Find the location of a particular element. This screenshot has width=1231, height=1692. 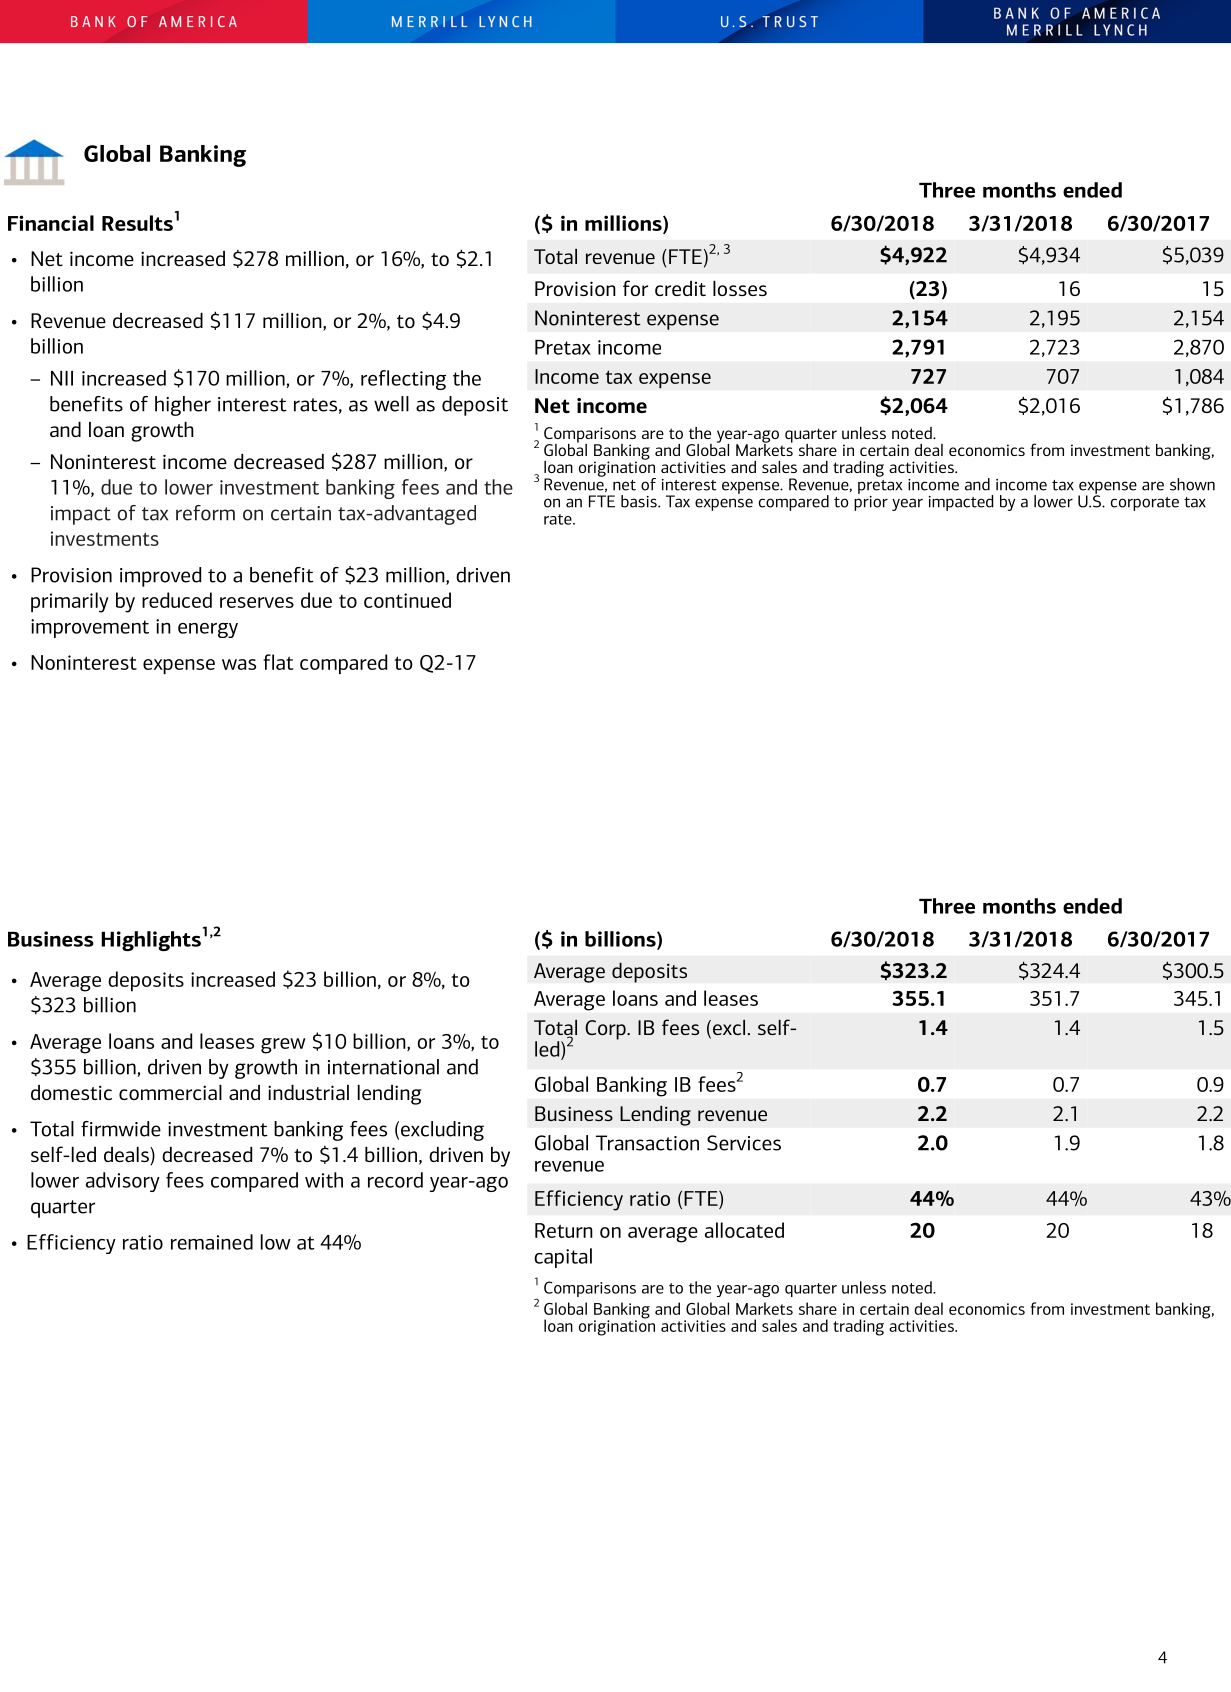

prior is located at coordinates (871, 502).
